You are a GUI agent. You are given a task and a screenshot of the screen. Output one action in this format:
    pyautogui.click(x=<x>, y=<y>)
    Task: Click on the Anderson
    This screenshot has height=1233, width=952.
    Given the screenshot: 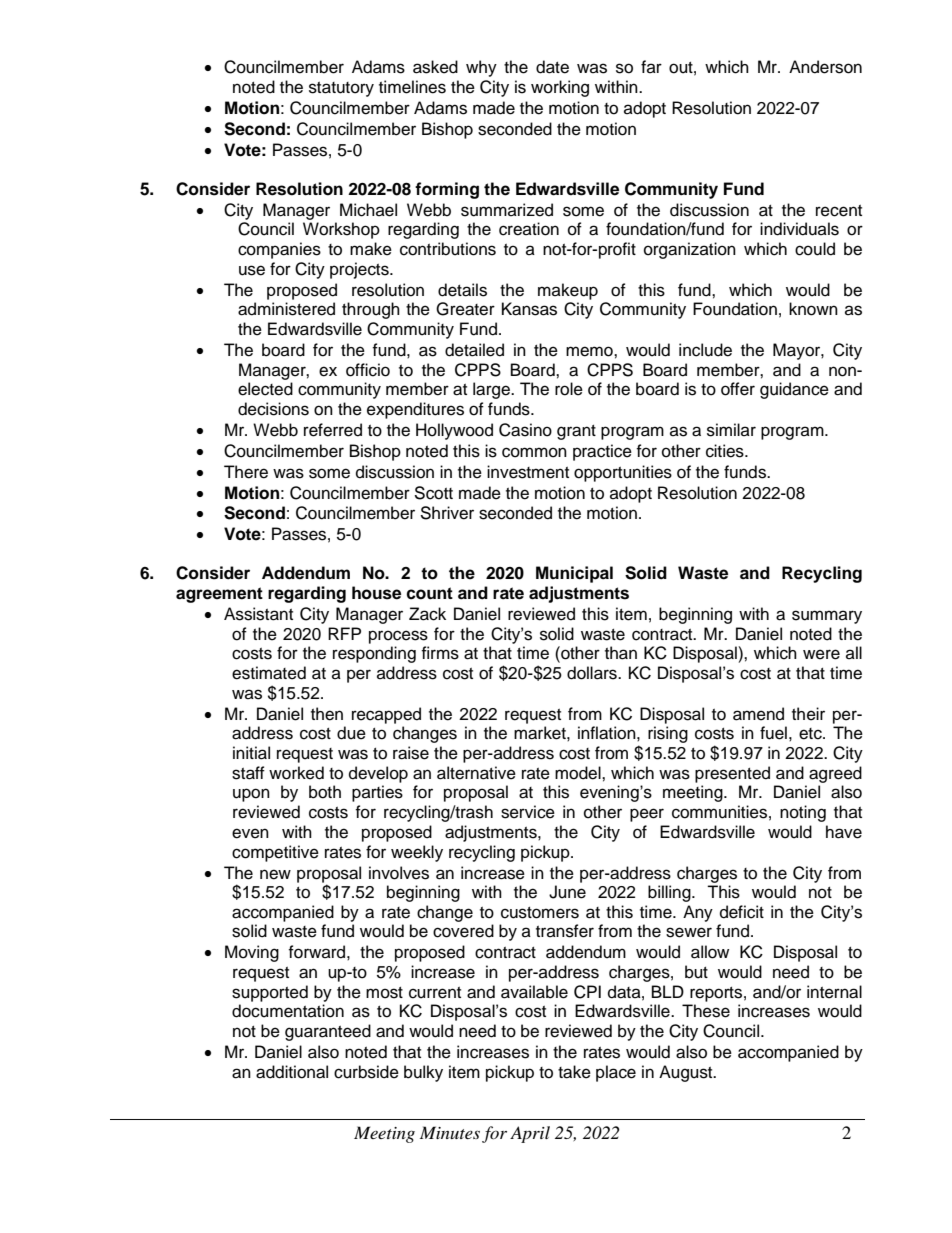 What is the action you would take?
    pyautogui.click(x=825, y=67)
